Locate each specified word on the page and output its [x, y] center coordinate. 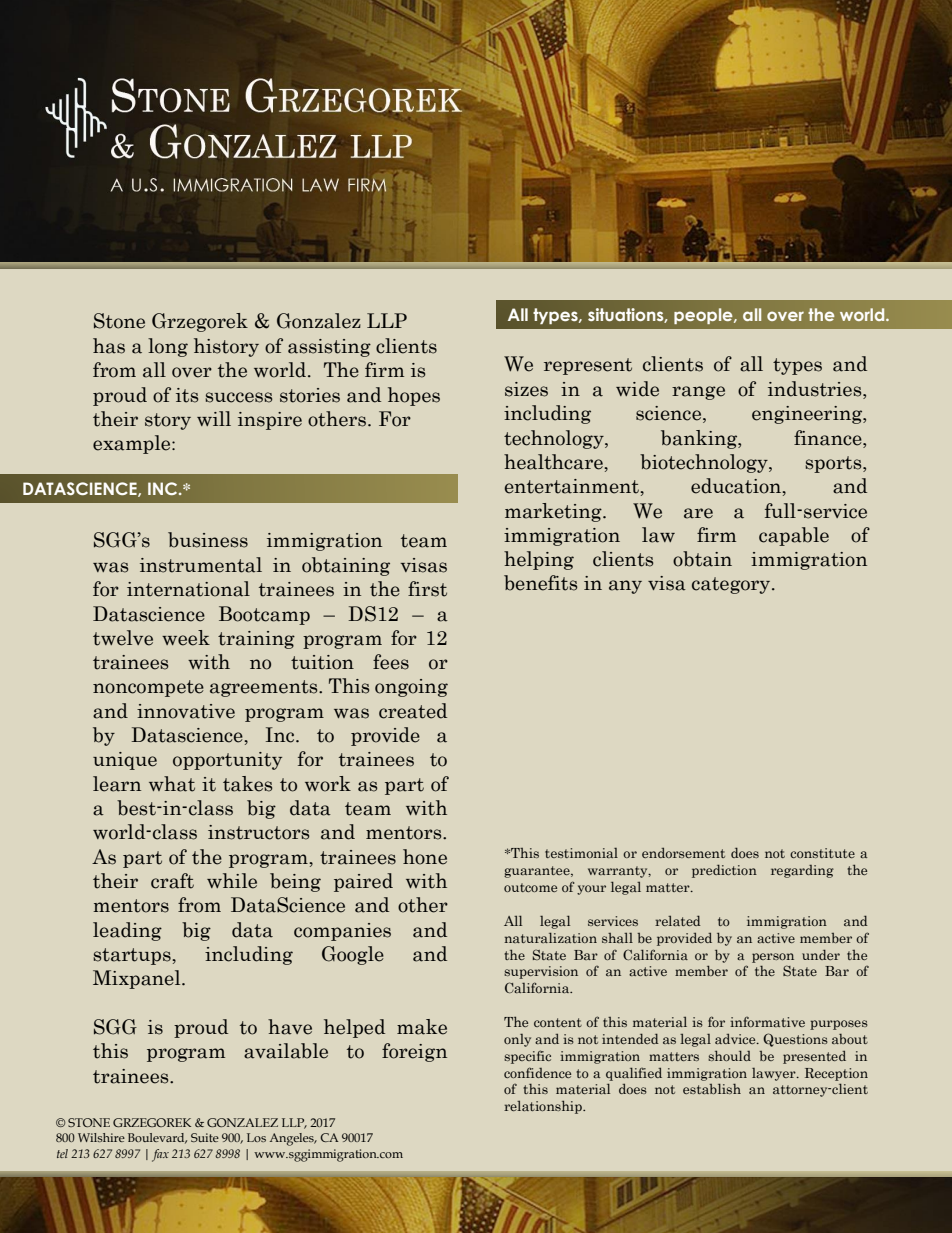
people [704, 316]
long [168, 347]
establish [712, 1088]
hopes [414, 396]
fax [160, 1155]
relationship [544, 1107]
